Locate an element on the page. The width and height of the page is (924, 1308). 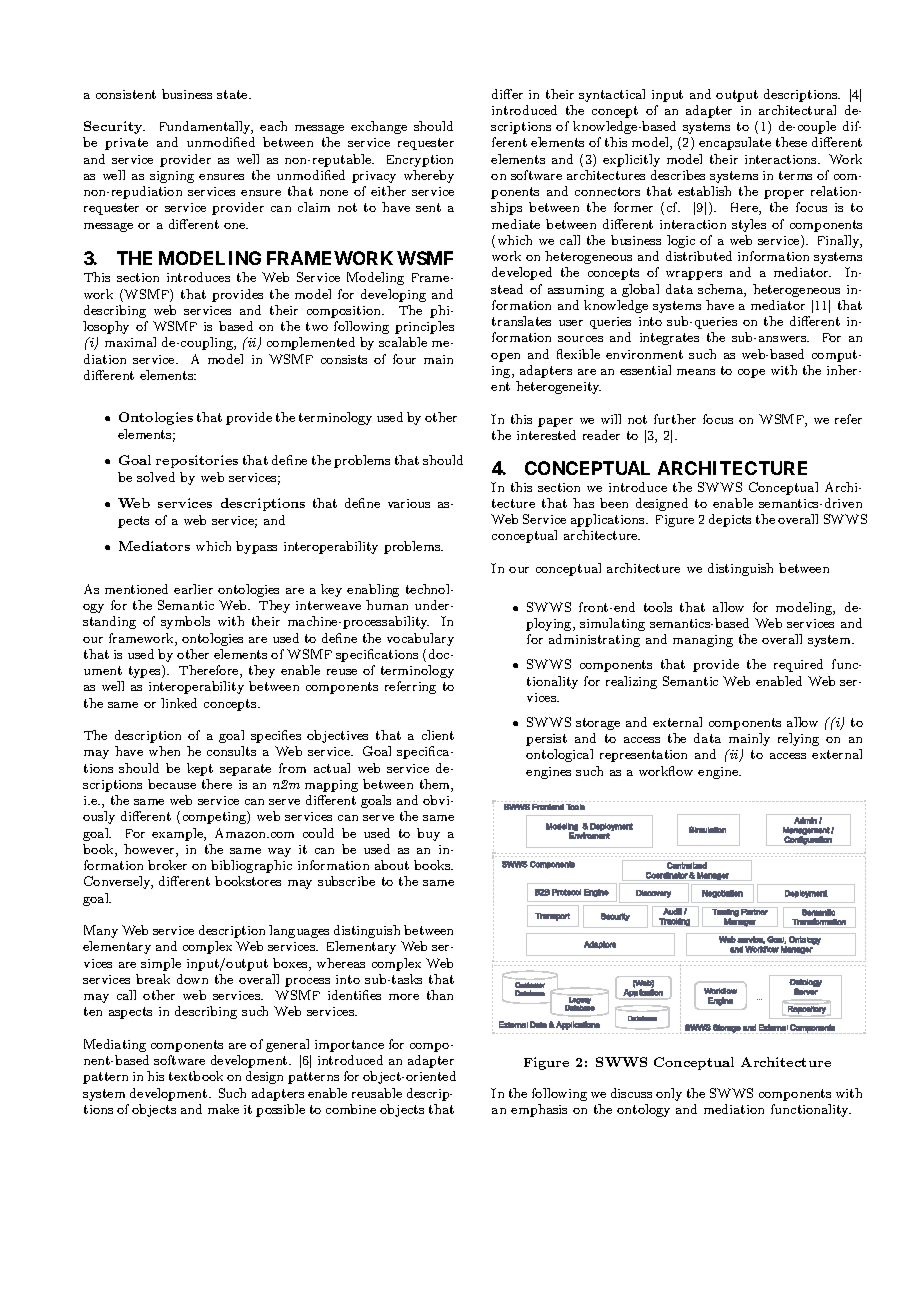
wrappers is located at coordinates (694, 275).
